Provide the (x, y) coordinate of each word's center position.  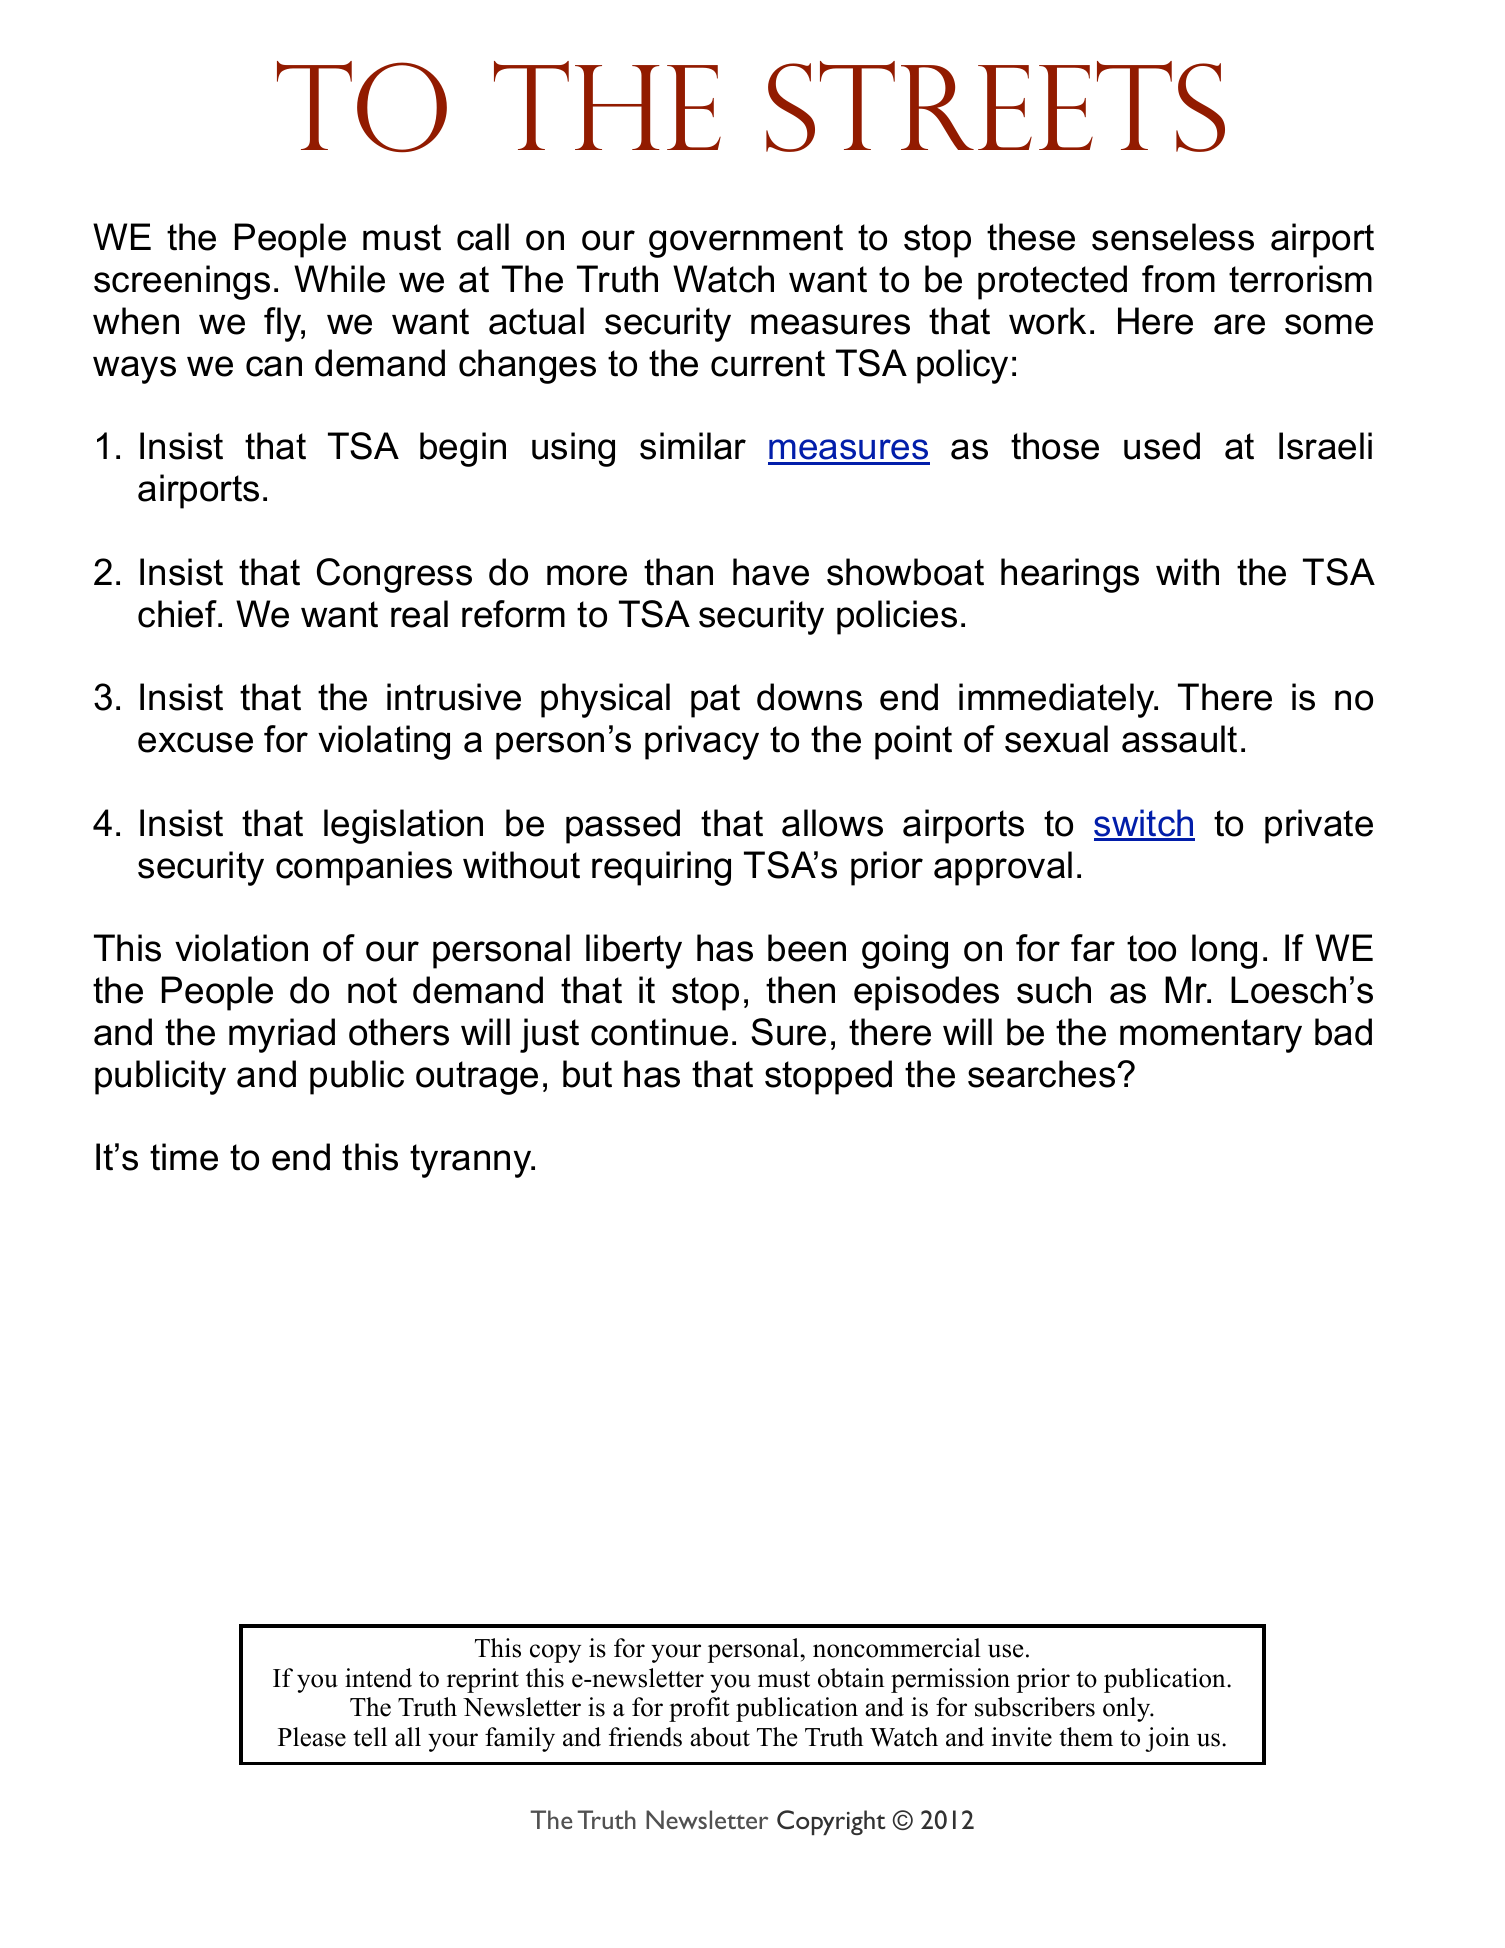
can (274, 366)
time (184, 1157)
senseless (1173, 237)
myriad (282, 1035)
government (746, 241)
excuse (195, 742)
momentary (1211, 1036)
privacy (702, 742)
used (1162, 446)
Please (312, 1737)
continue (659, 1032)
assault (1179, 739)
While (339, 279)
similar (693, 446)
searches (1043, 1074)
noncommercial (897, 1648)
